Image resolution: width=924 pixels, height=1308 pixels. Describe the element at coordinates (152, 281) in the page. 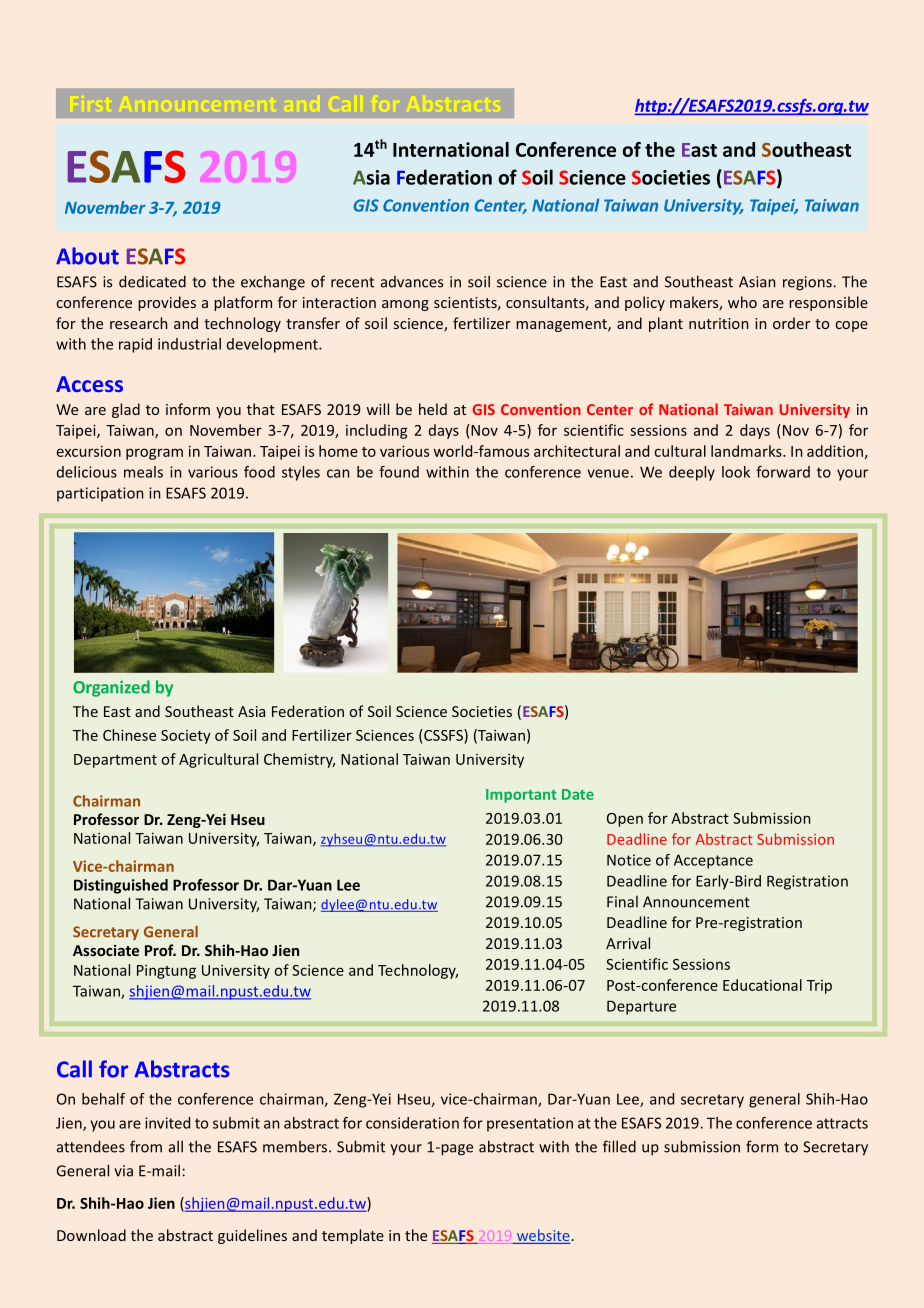

I see `dedicated` at that location.
